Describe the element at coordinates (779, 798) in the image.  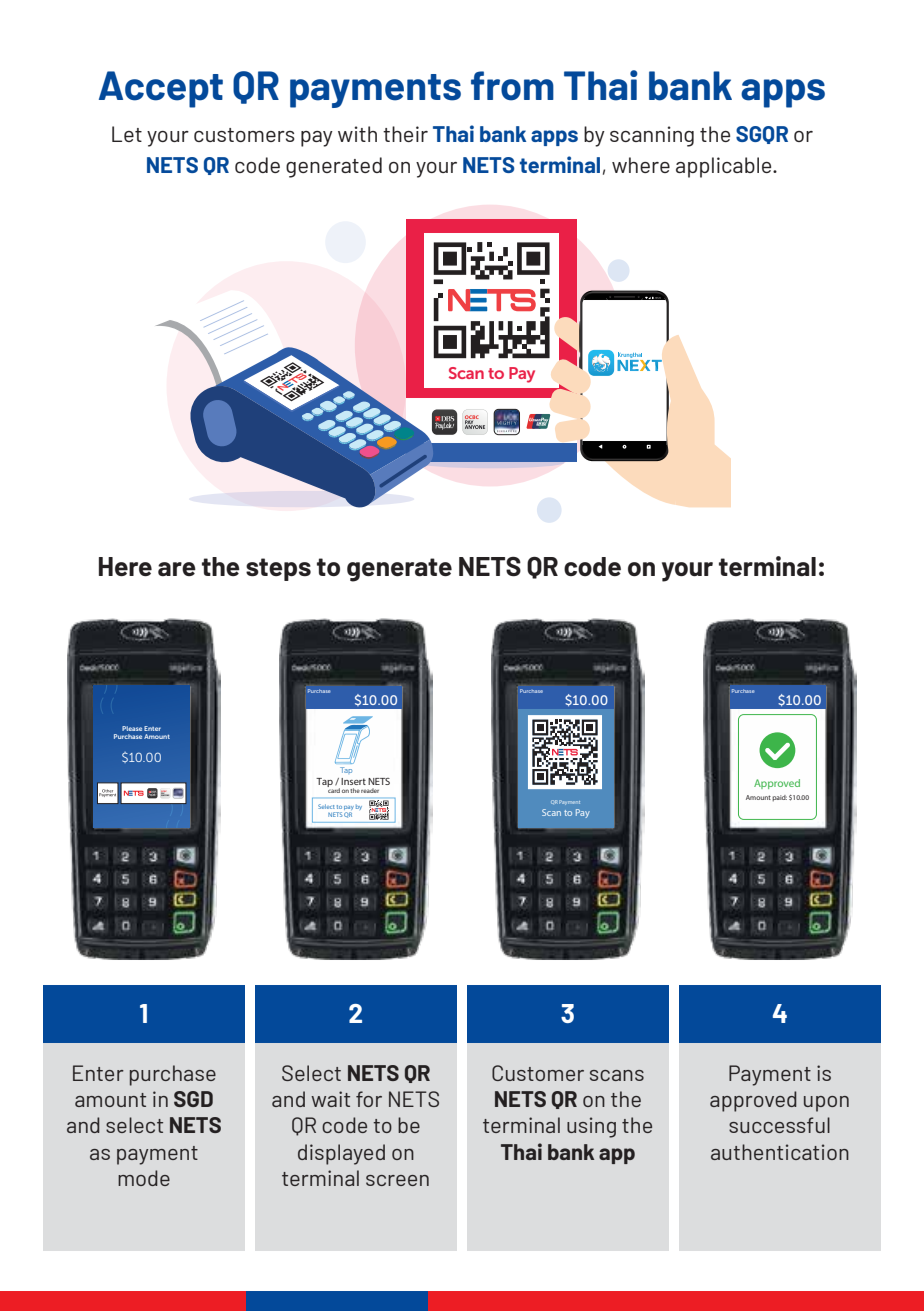
I see `paid` at that location.
